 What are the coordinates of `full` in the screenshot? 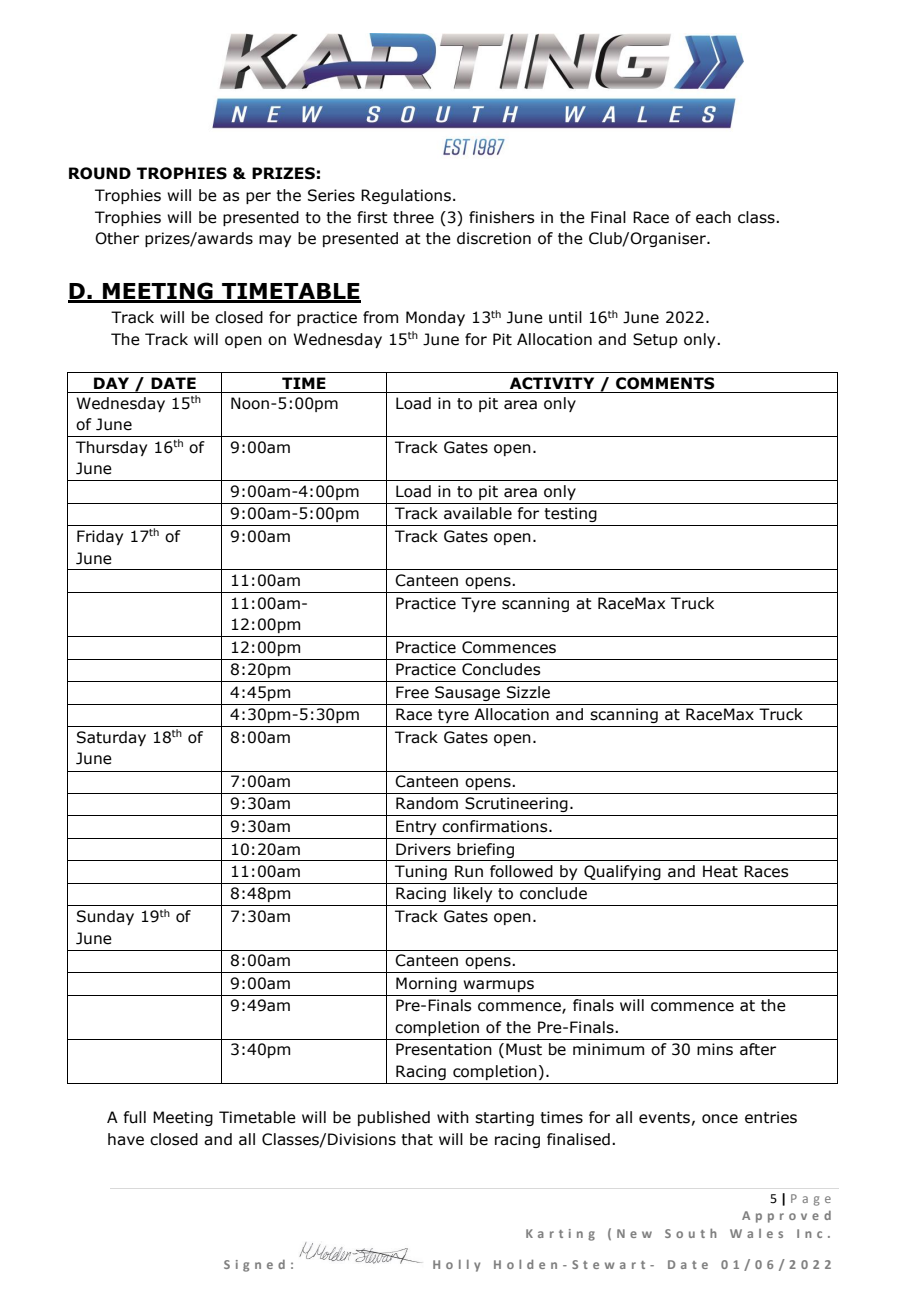 It's located at (134, 1117).
